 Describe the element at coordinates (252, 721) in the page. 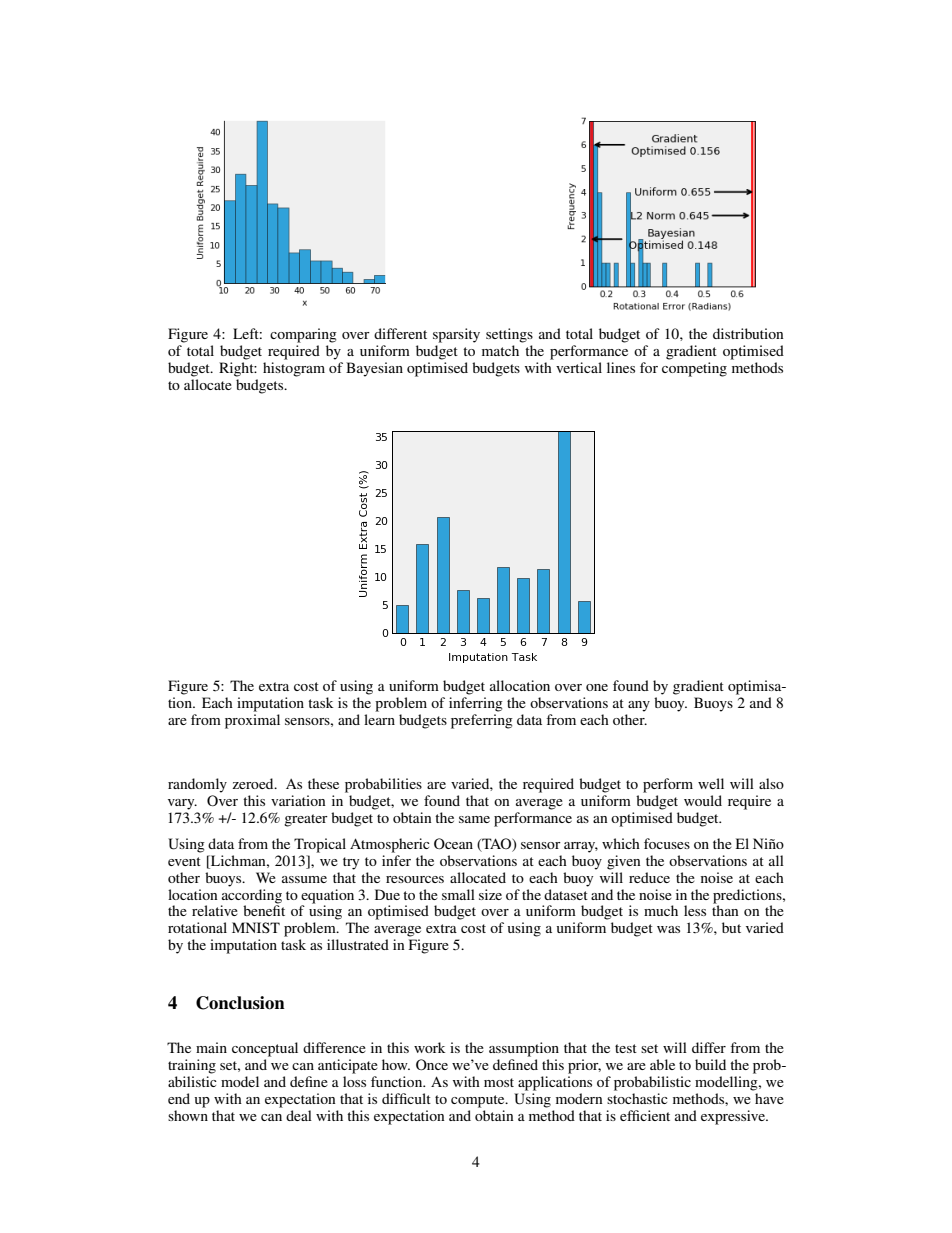

I see `proximal` at that location.
